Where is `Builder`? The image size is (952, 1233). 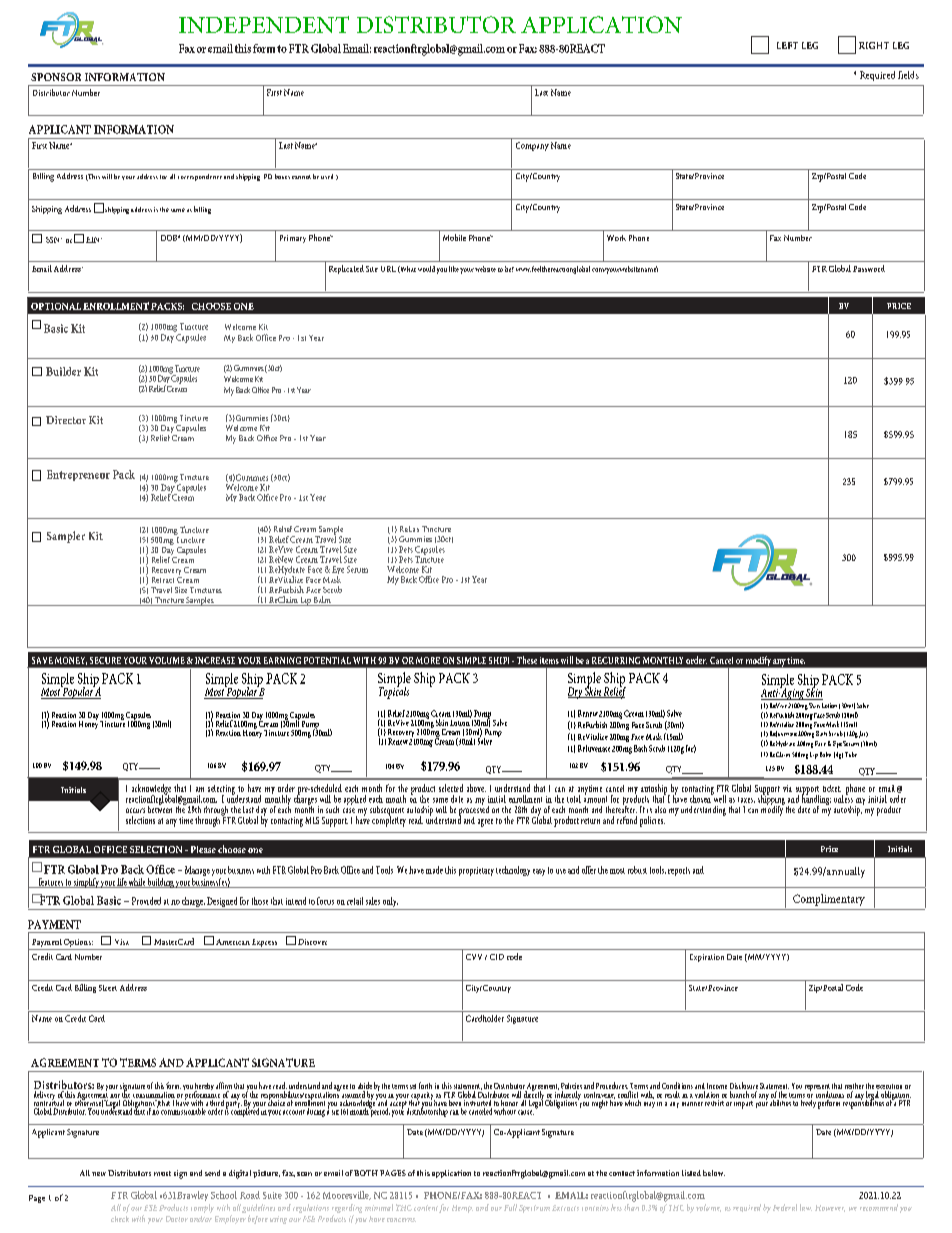
Builder is located at coordinates (63, 371).
